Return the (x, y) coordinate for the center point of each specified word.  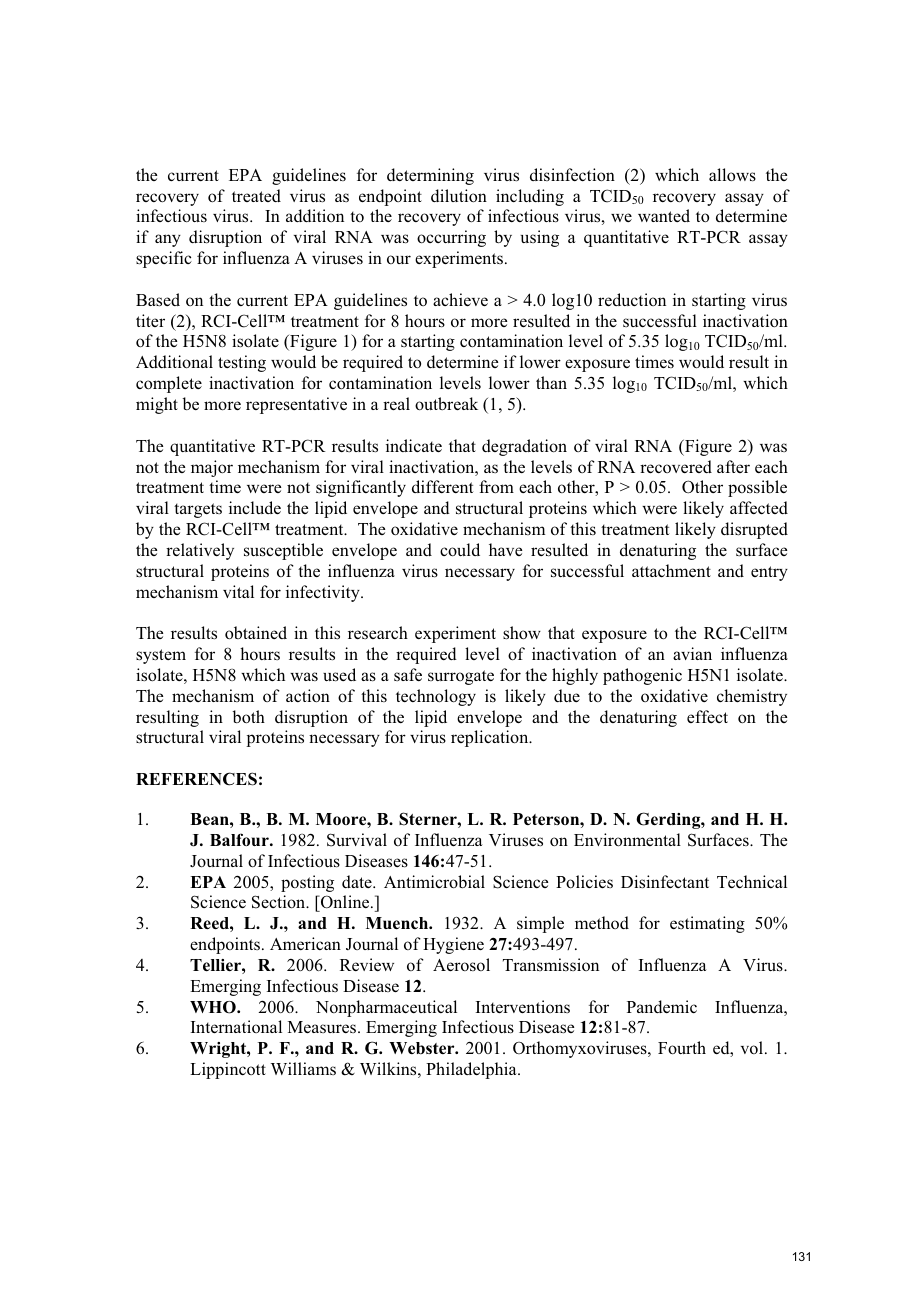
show (522, 633)
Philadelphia (472, 1070)
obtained (256, 632)
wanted (664, 215)
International (236, 1026)
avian (692, 653)
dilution (459, 195)
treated (256, 195)
